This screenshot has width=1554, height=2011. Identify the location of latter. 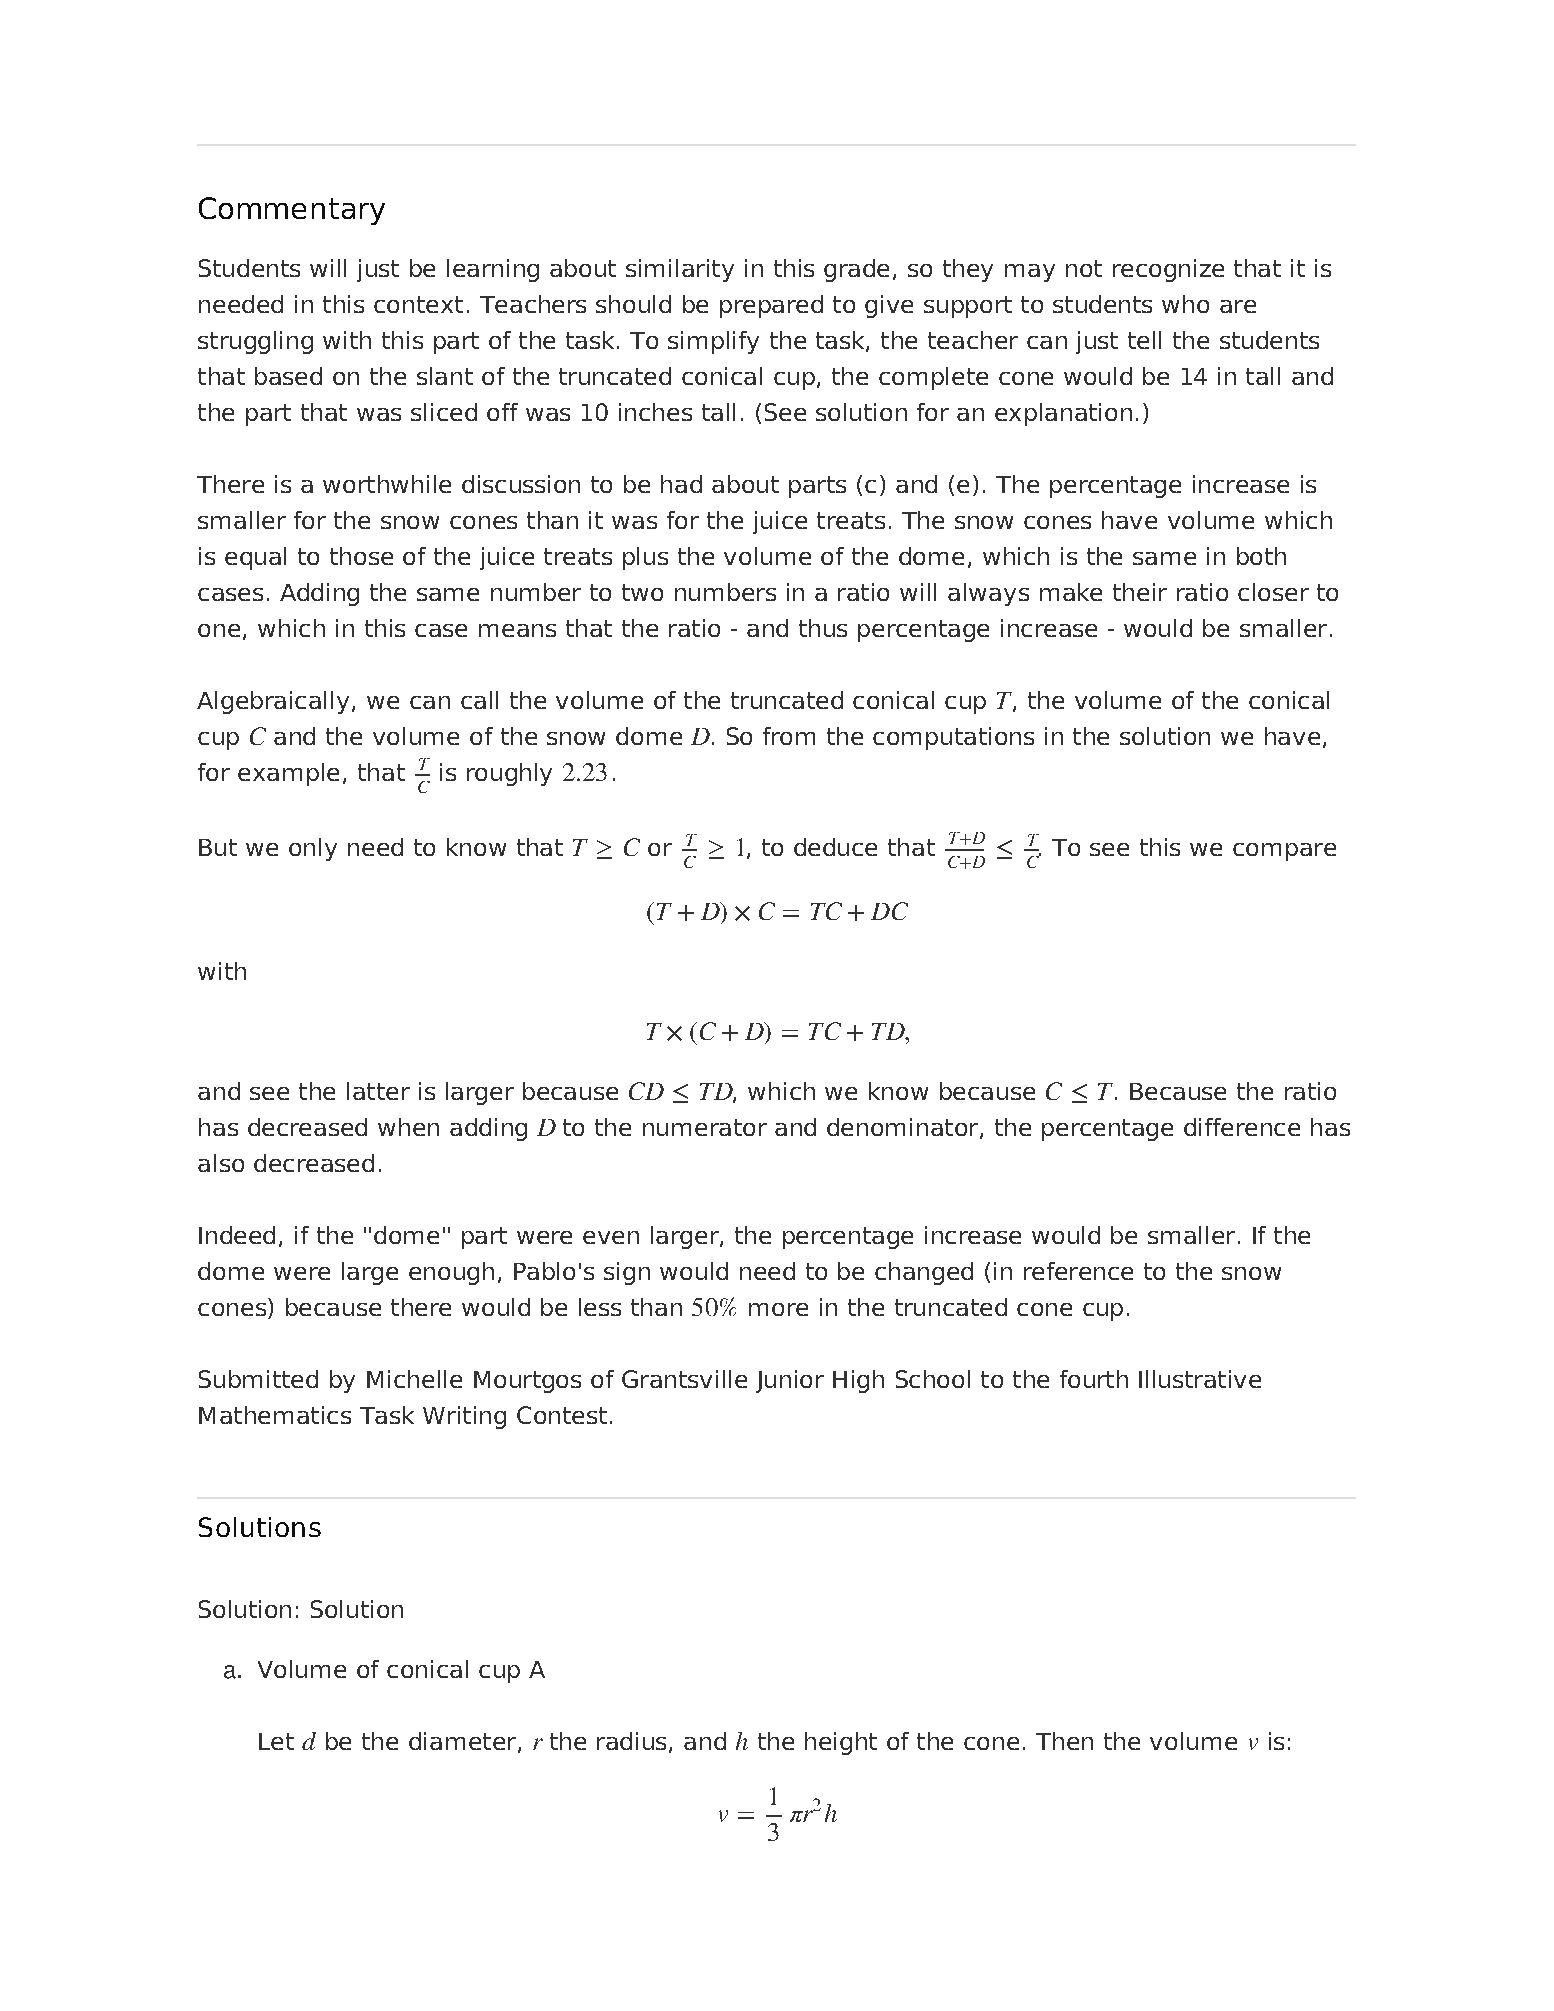
(378, 1091).
